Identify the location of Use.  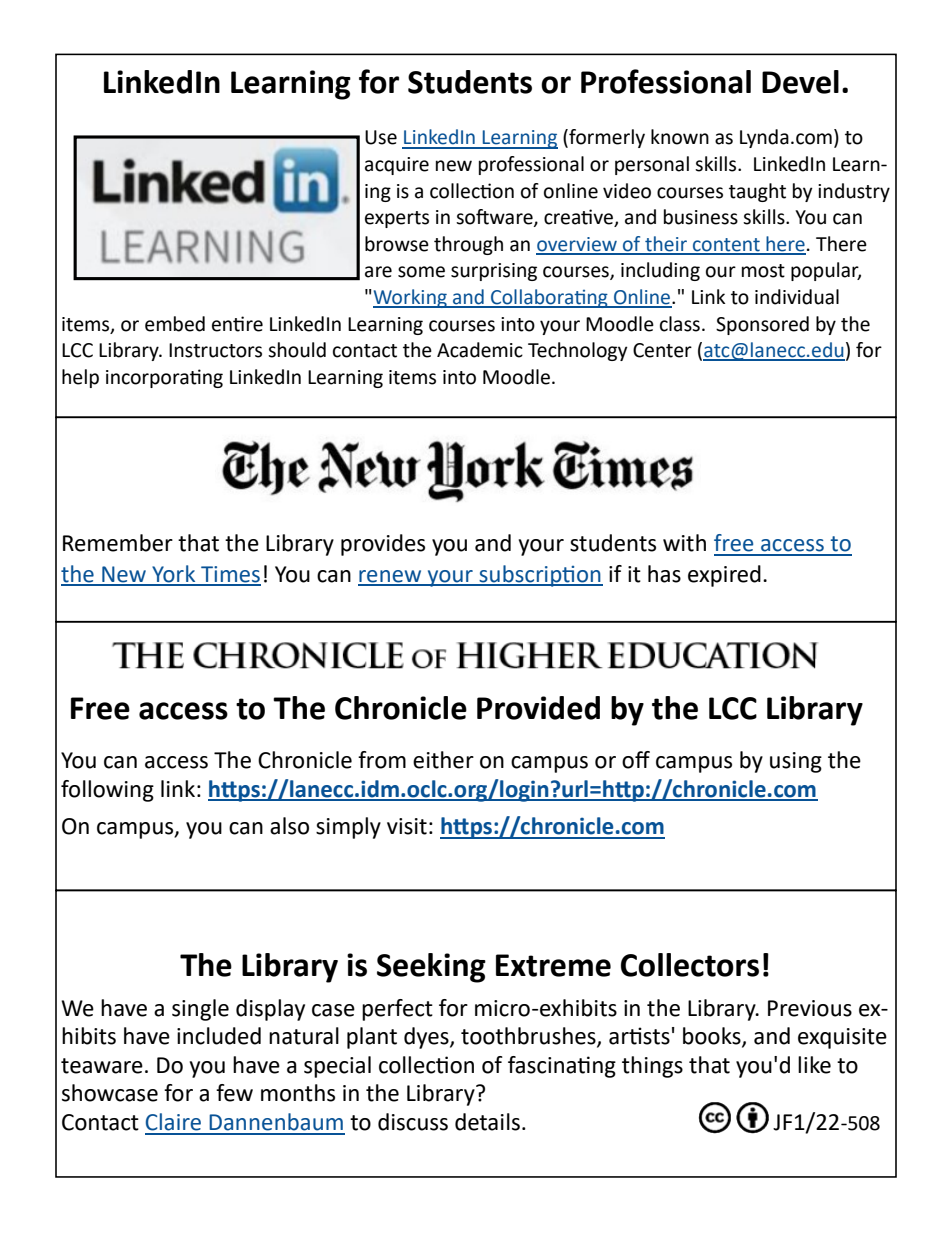
(381, 137).
